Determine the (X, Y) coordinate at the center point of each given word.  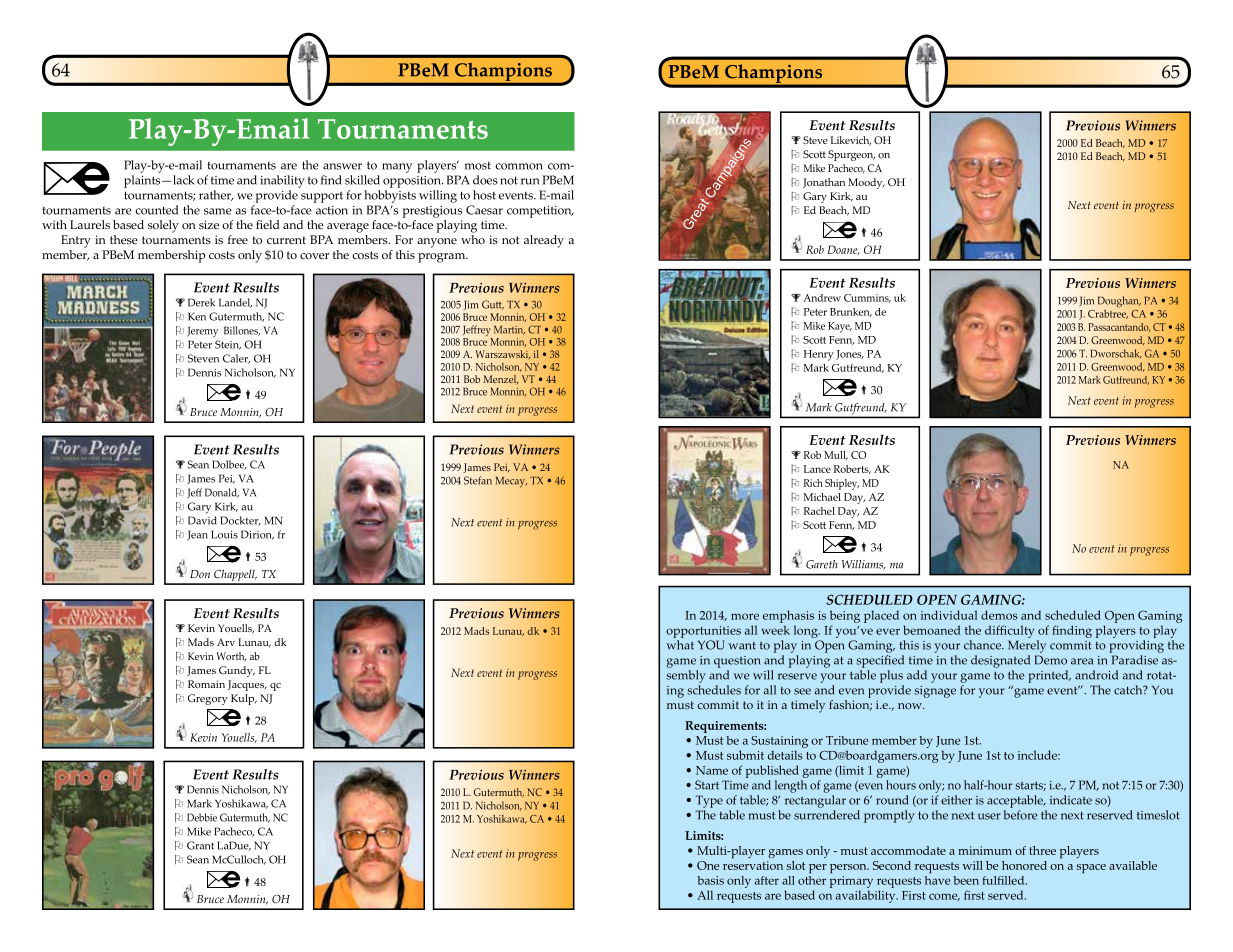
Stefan (478, 480)
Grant (200, 845)
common (519, 166)
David (202, 520)
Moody (866, 183)
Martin (509, 330)
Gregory (208, 699)
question (737, 662)
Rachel (819, 511)
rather (216, 195)
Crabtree (1108, 313)
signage (935, 692)
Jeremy (202, 331)
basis (711, 880)
